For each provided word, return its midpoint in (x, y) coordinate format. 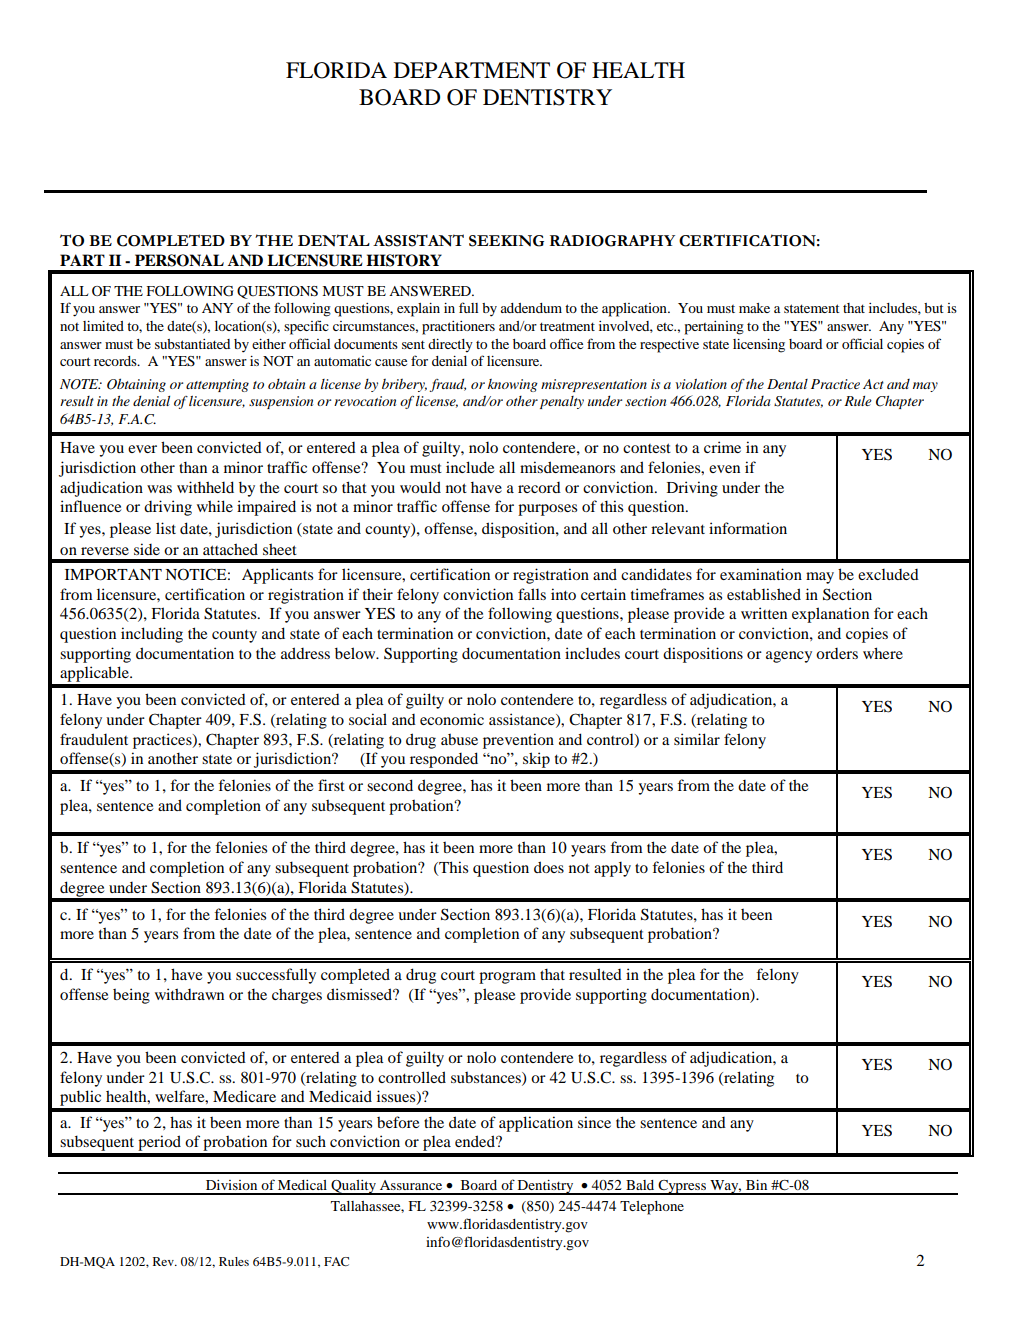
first (331, 785)
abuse (459, 739)
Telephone (652, 1208)
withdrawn (189, 994)
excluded (888, 574)
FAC (336, 1261)
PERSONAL (179, 260)
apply (612, 869)
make (754, 308)
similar (697, 739)
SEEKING (506, 241)
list (166, 528)
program (507, 978)
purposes (547, 510)
